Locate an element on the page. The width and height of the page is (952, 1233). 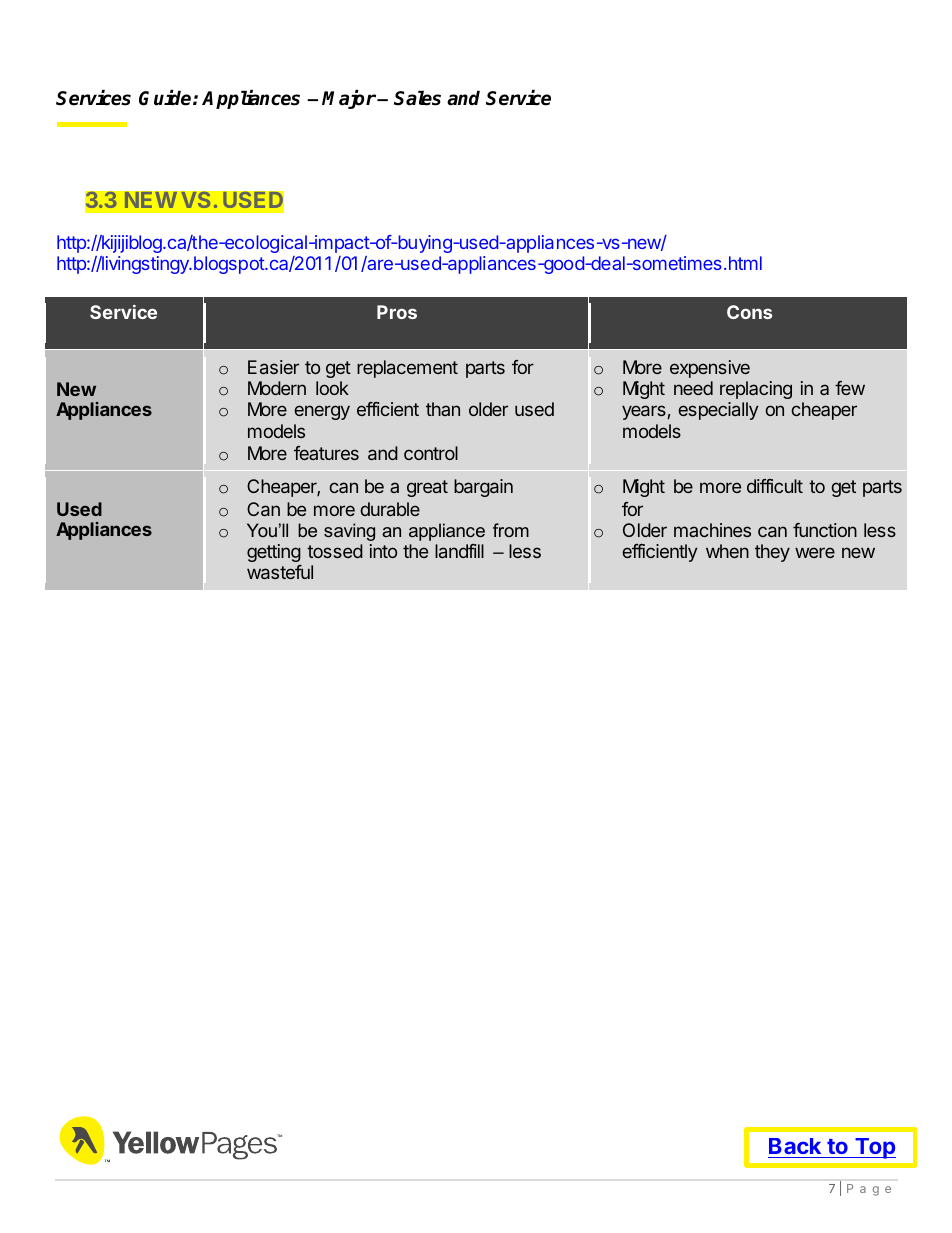
Back is located at coordinates (795, 1146).
